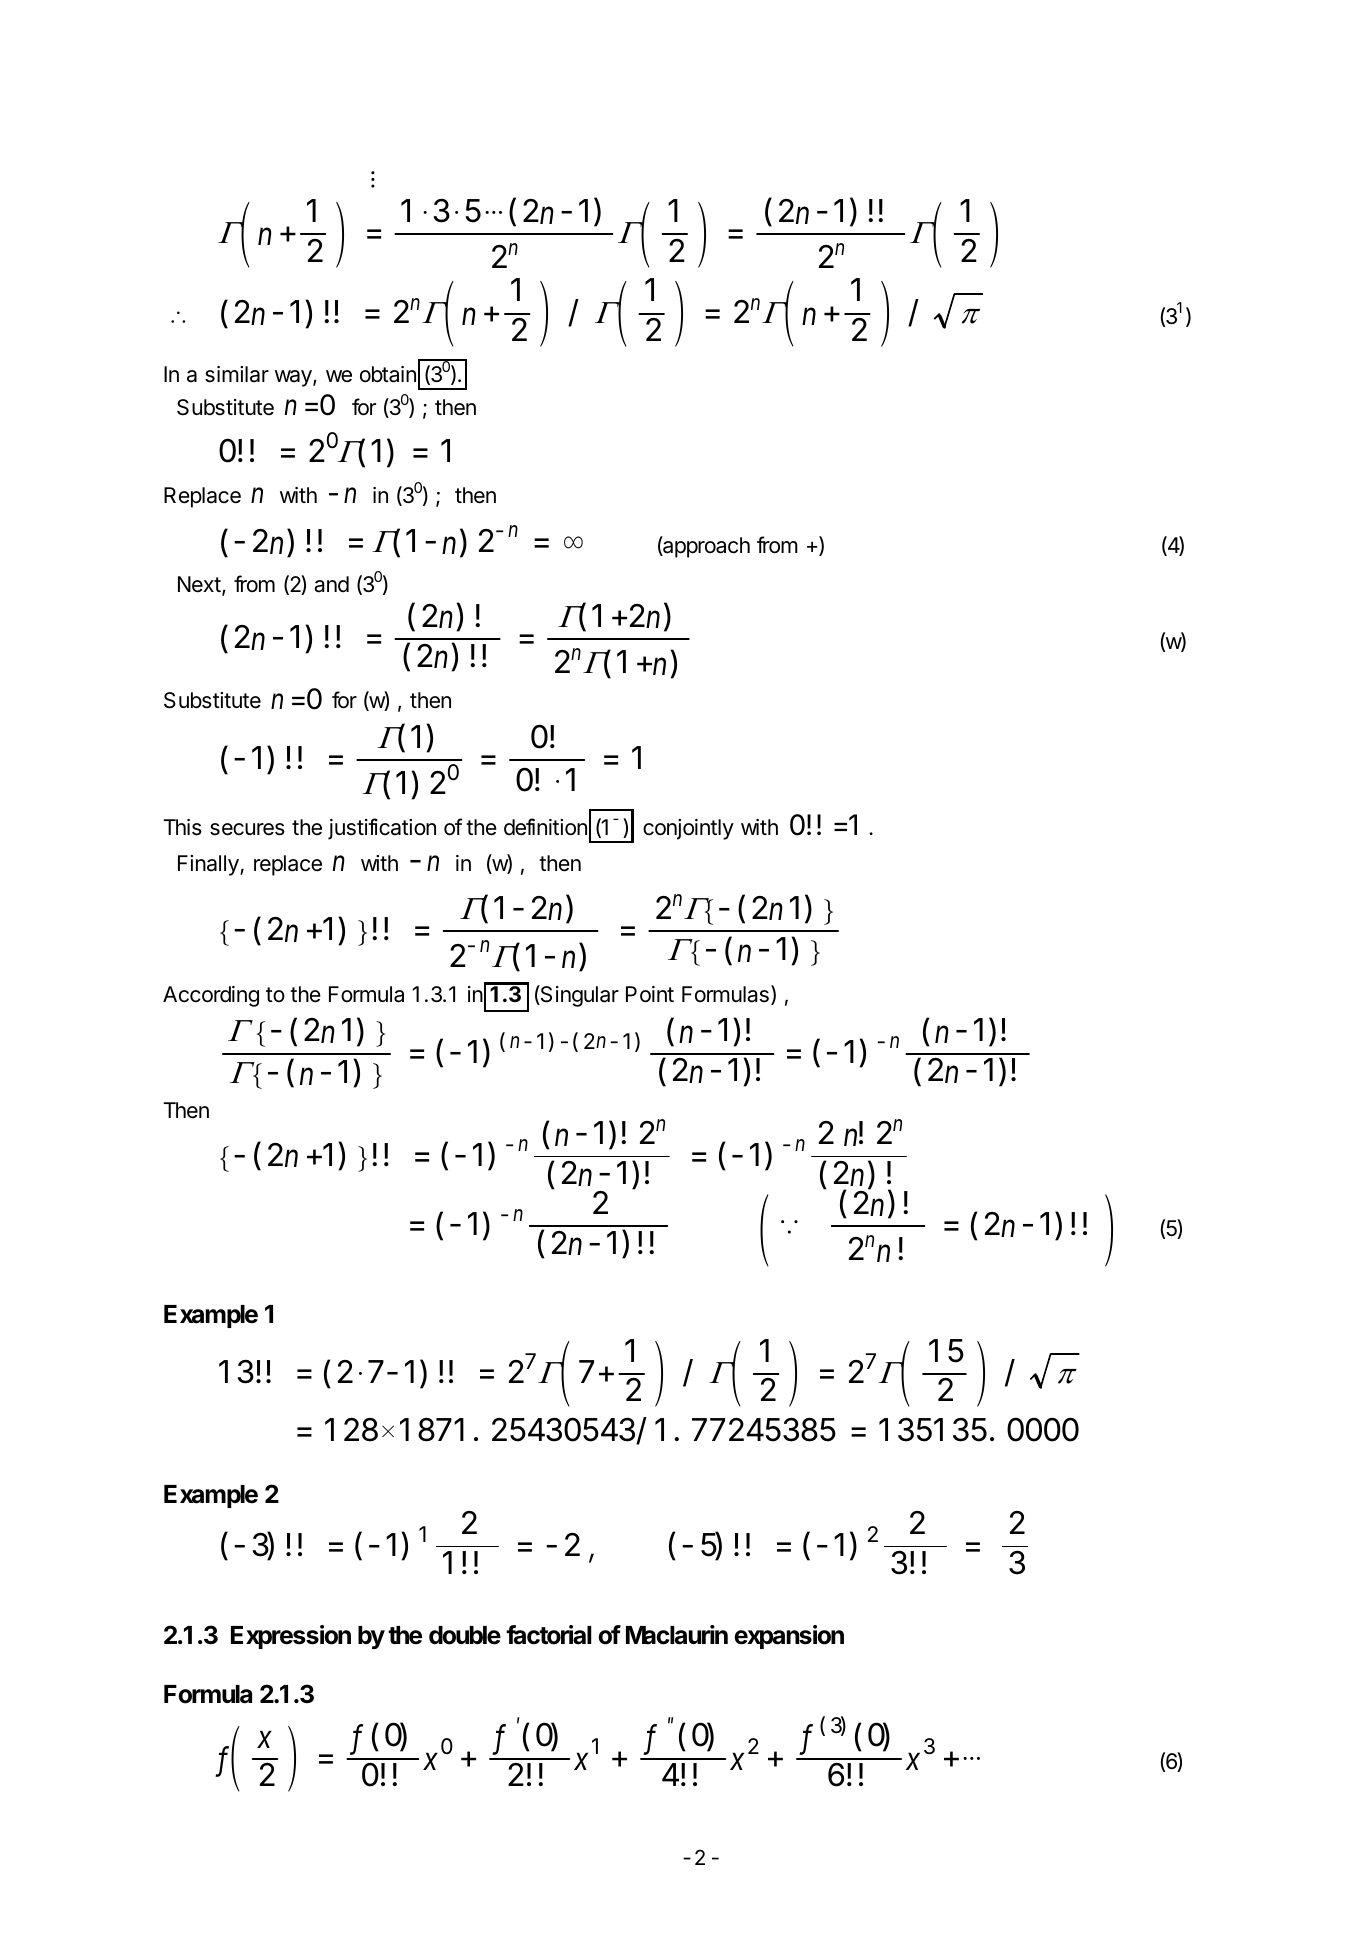 This page has height=1936, width=1369. What do you see at coordinates (211, 996) in the page?
I see `According` at bounding box center [211, 996].
